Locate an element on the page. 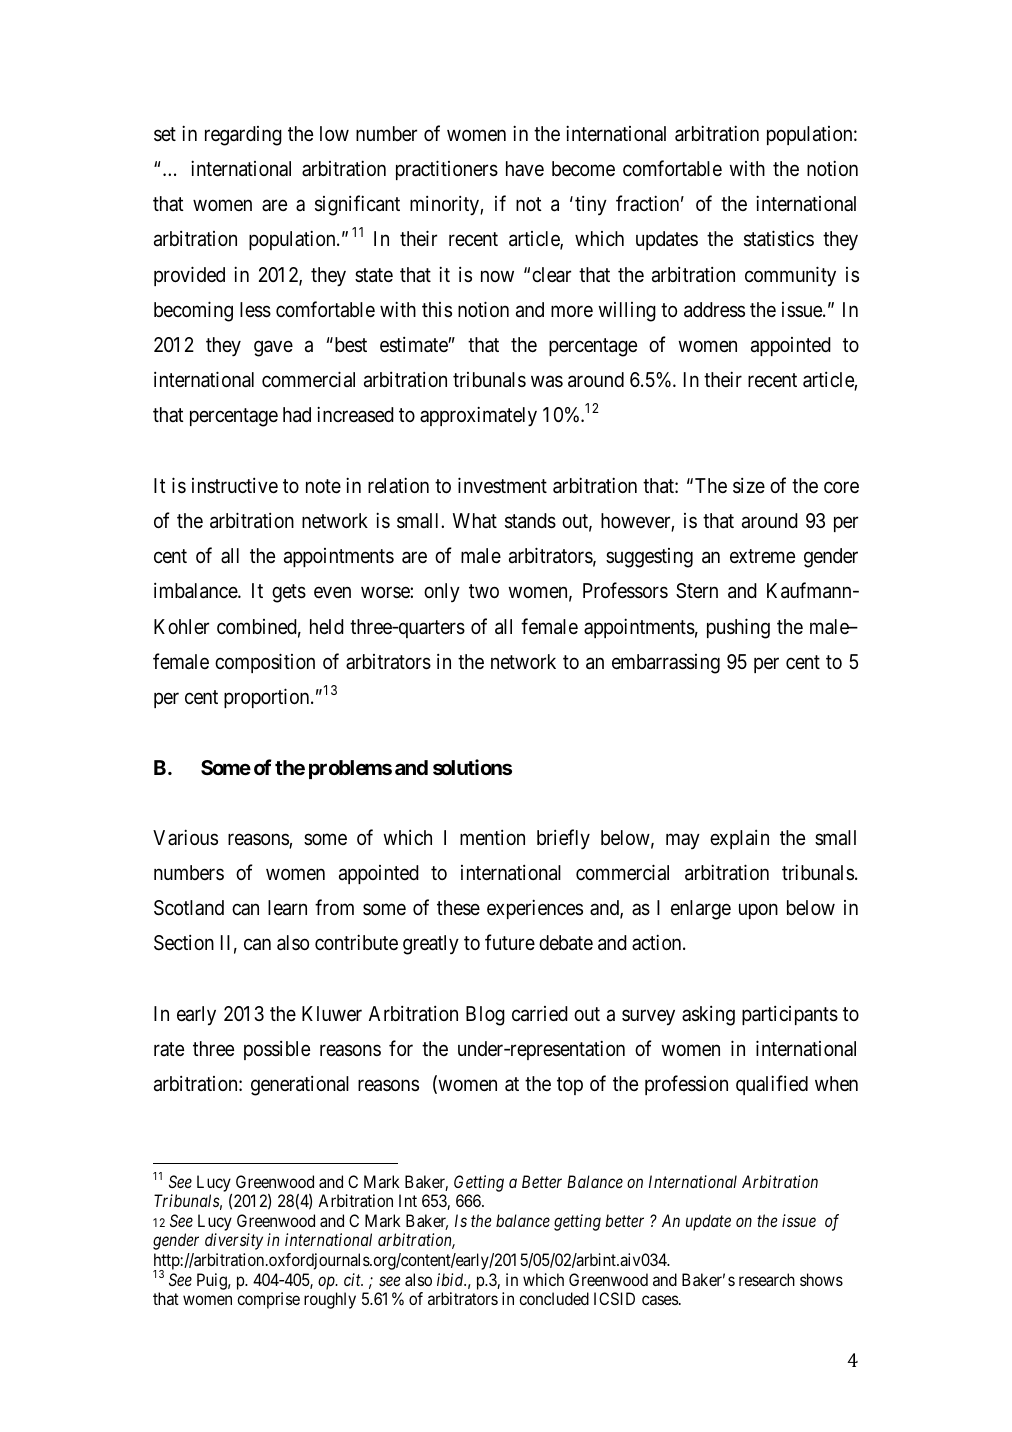 This document has height=1432, width=1012. experiences is located at coordinates (535, 909).
